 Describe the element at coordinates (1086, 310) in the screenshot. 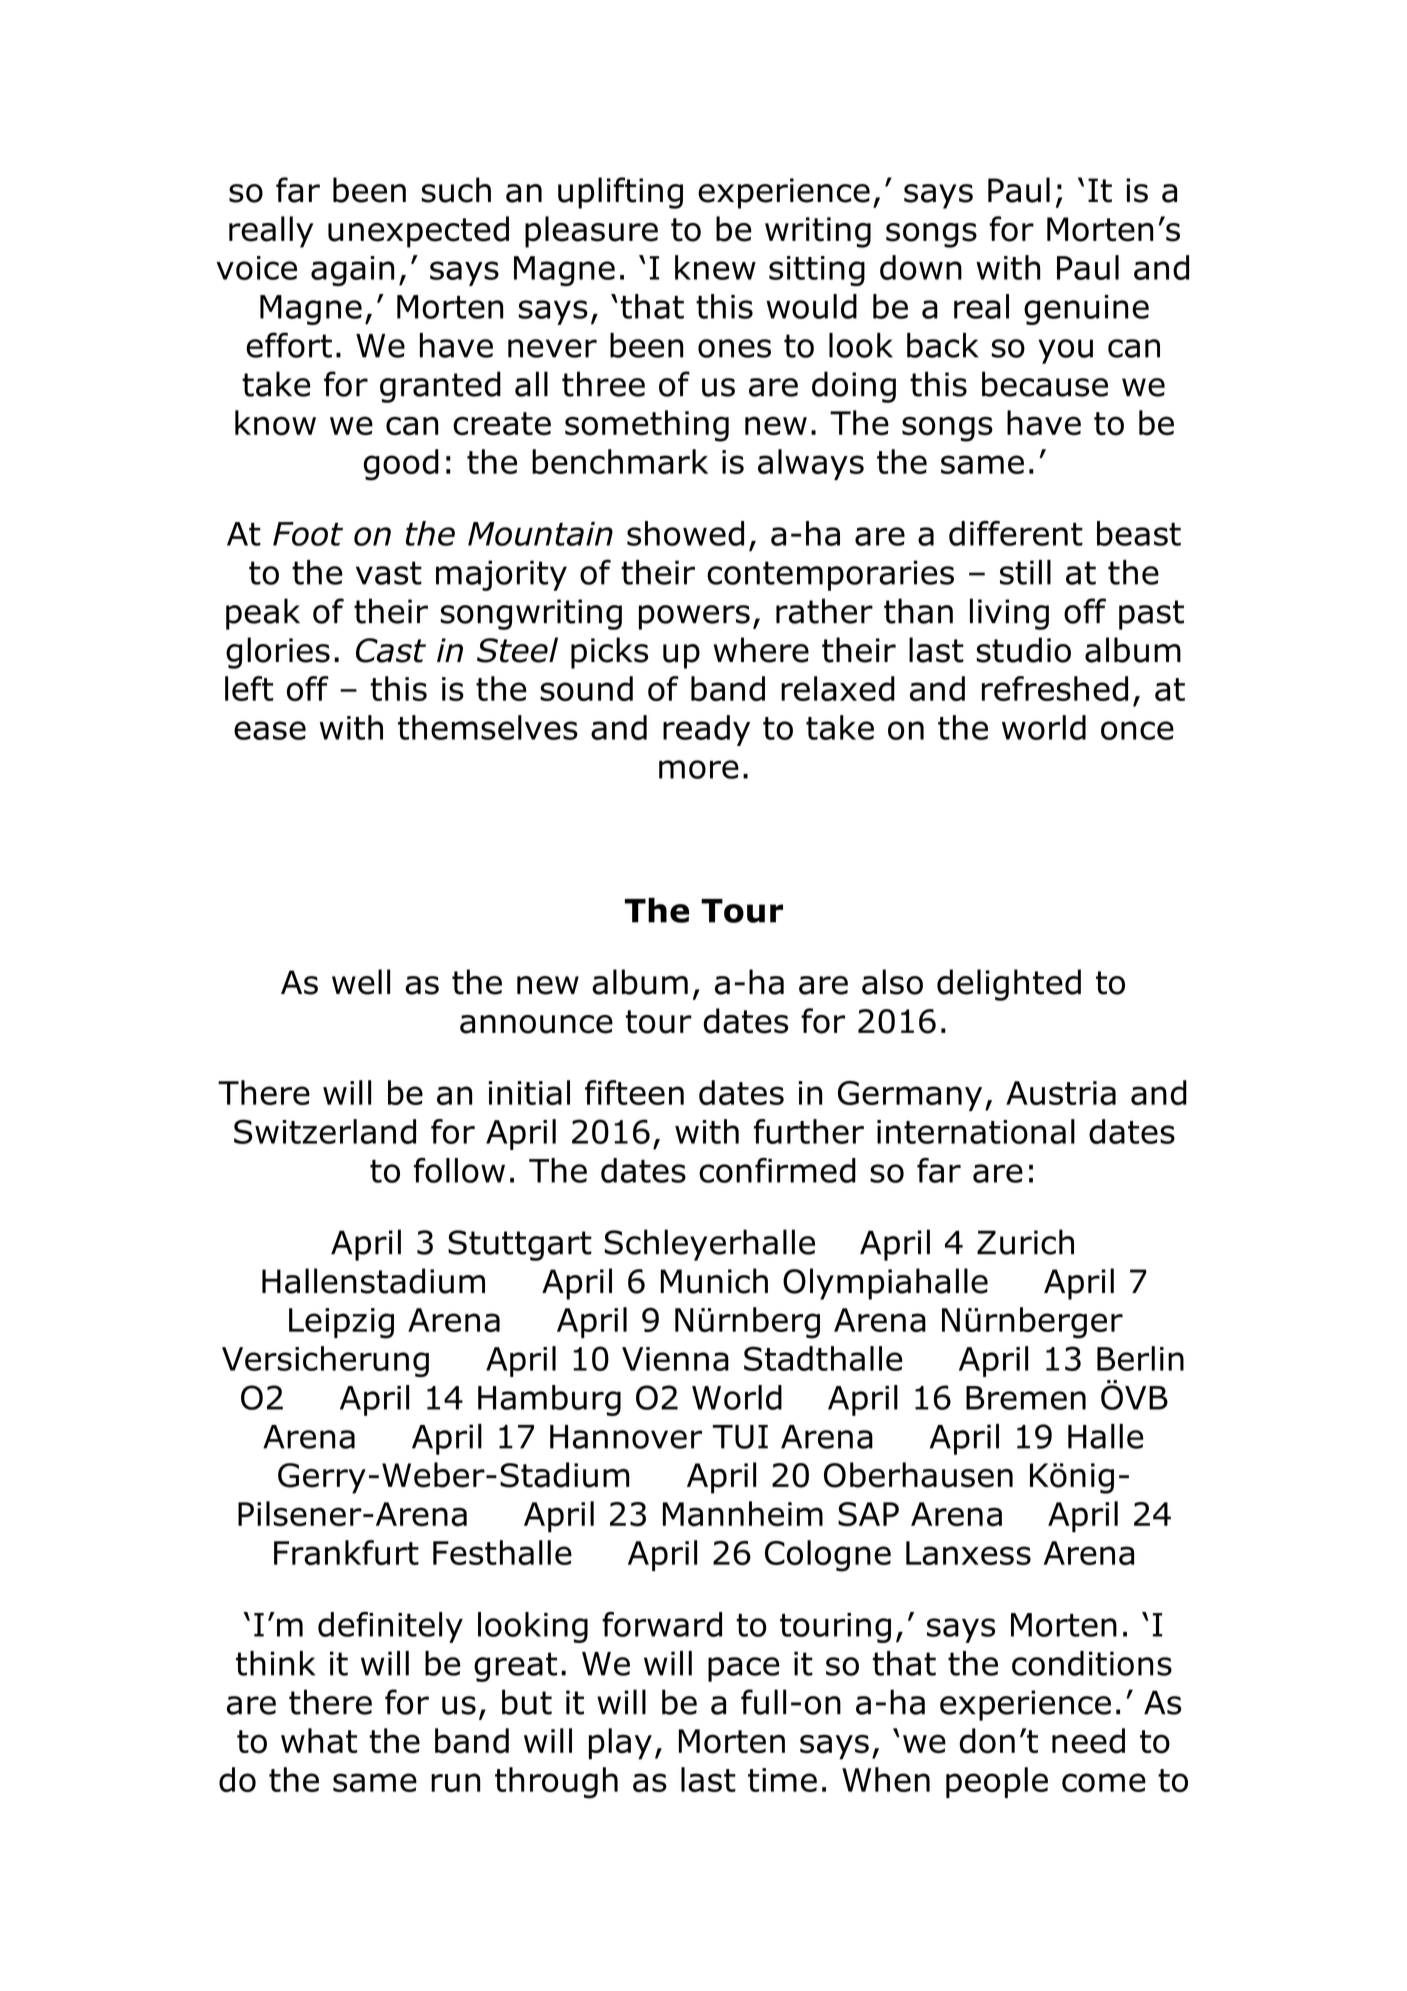

I see `genuine` at that location.
